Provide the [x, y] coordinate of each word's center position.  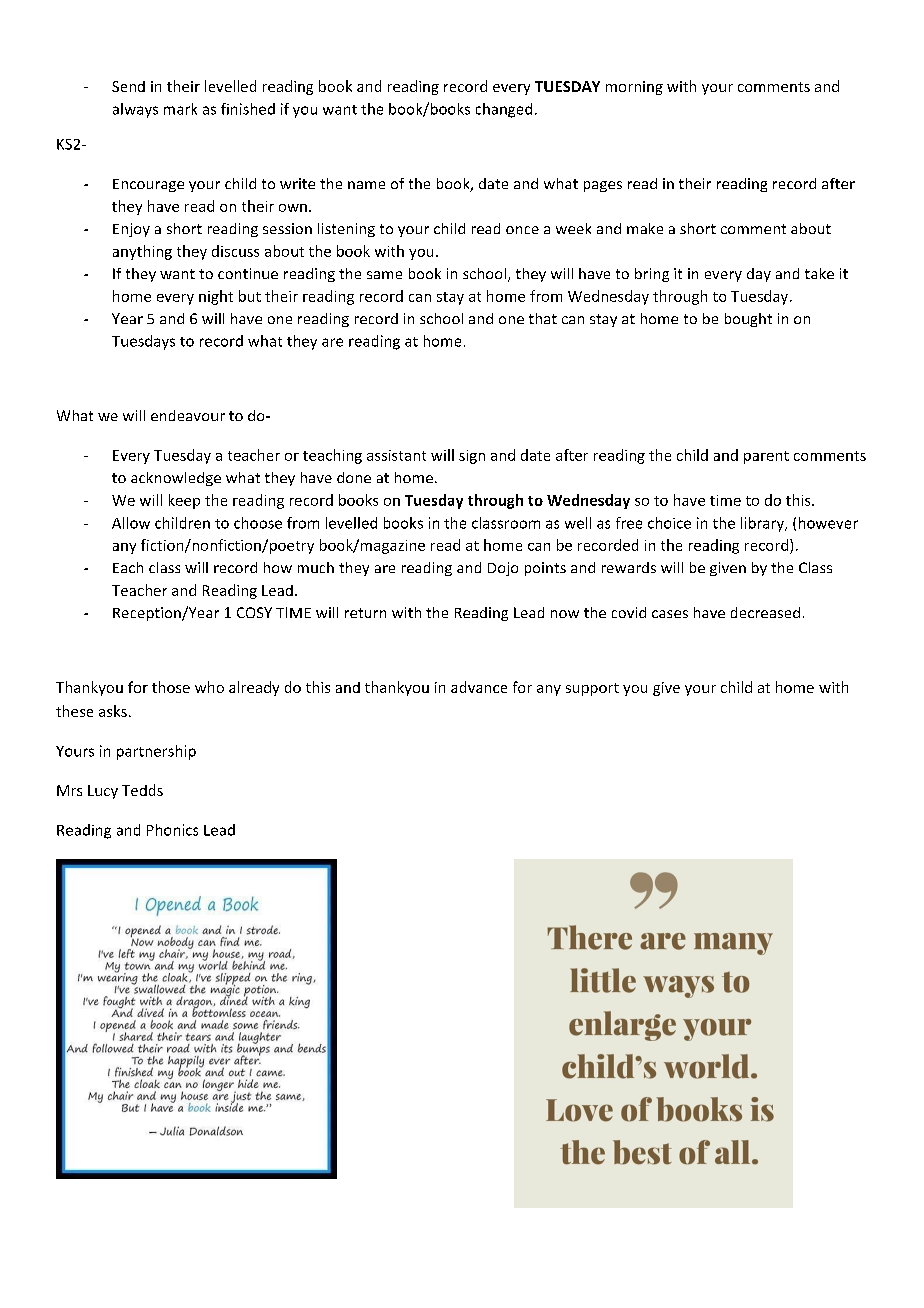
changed [504, 110]
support [592, 689]
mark [180, 109]
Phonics [172, 830]
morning [634, 88]
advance [479, 687]
